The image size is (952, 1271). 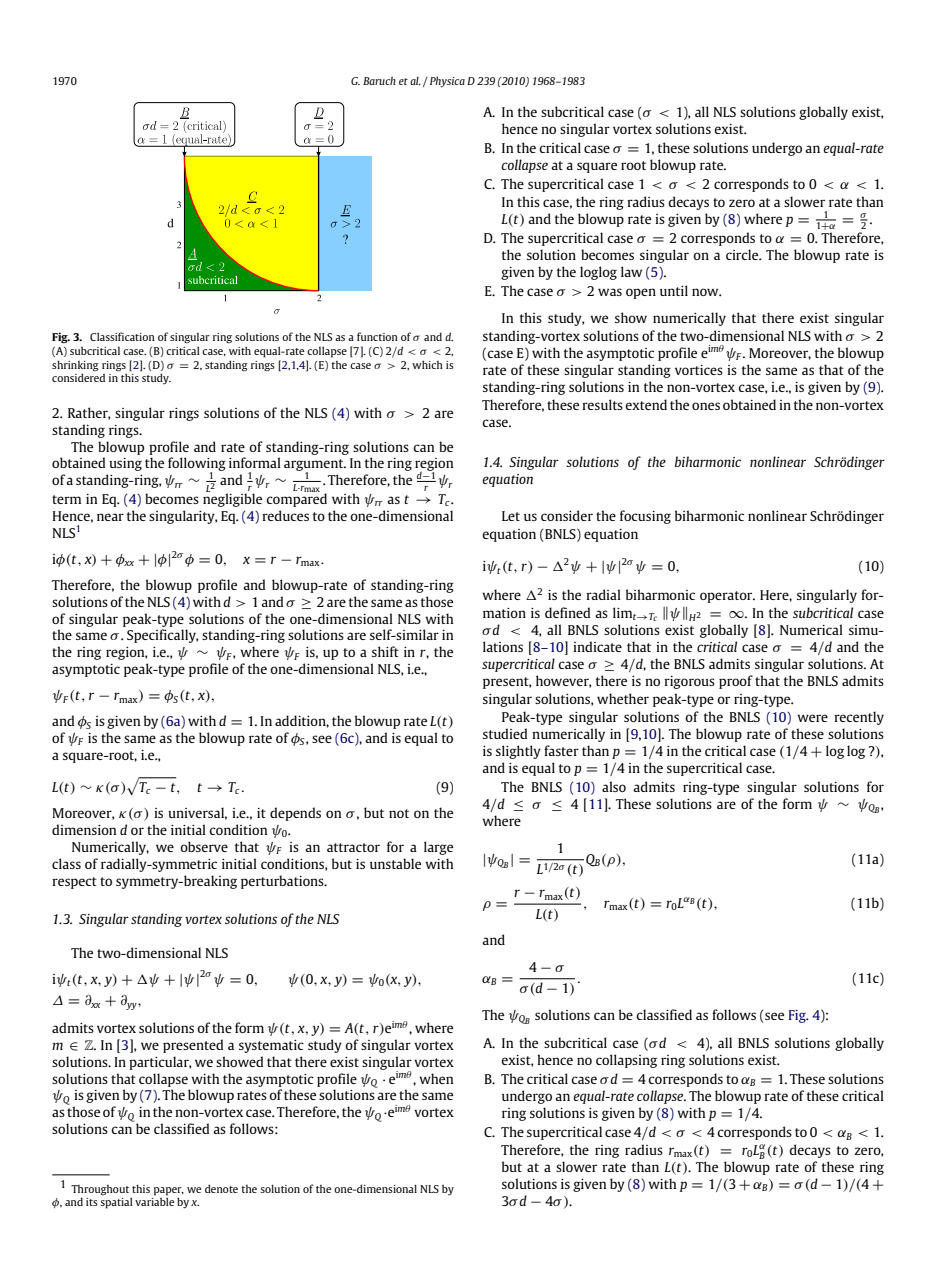 I want to click on which, so click(x=427, y=364).
